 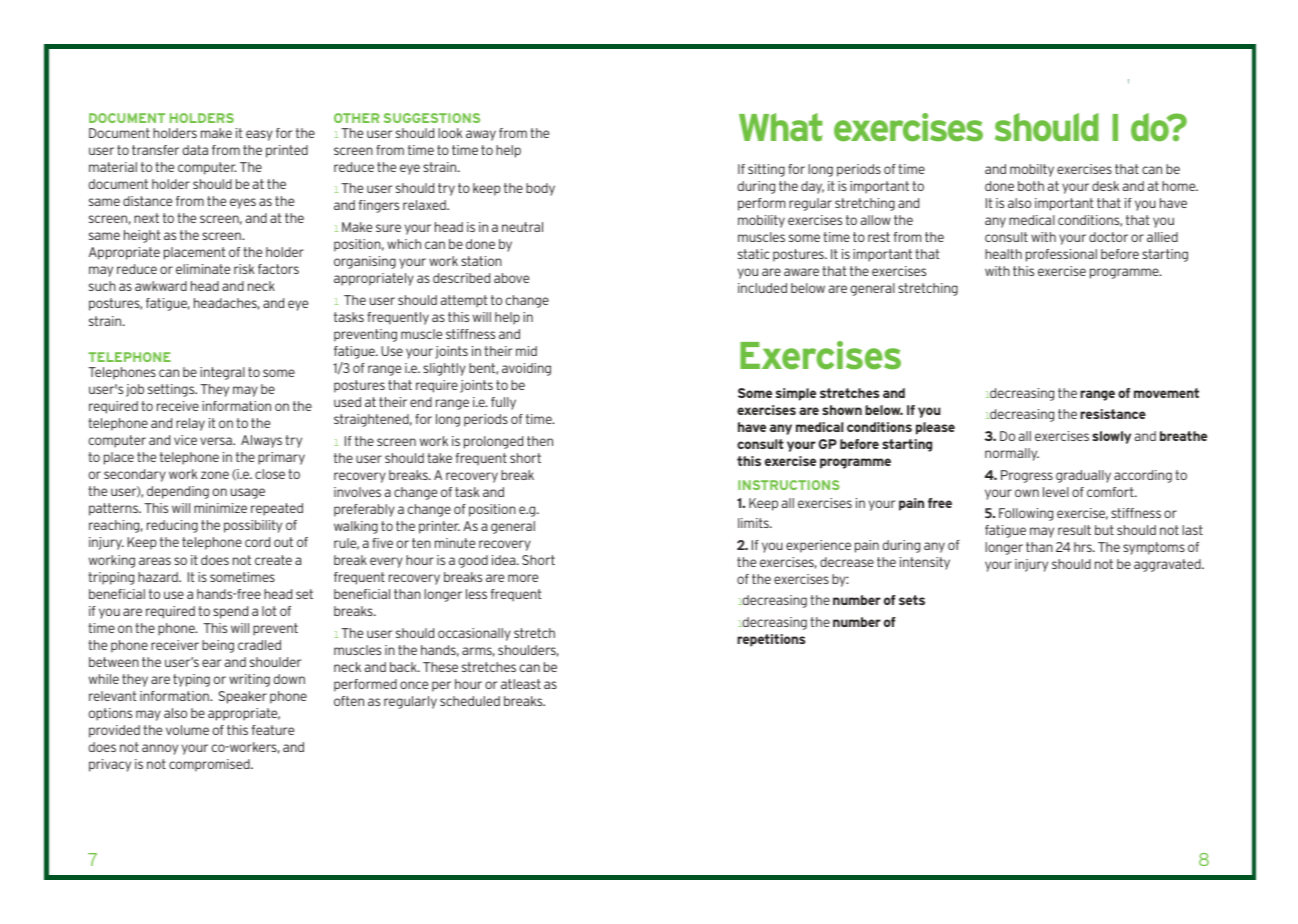 I want to click on both, so click(x=1031, y=186).
